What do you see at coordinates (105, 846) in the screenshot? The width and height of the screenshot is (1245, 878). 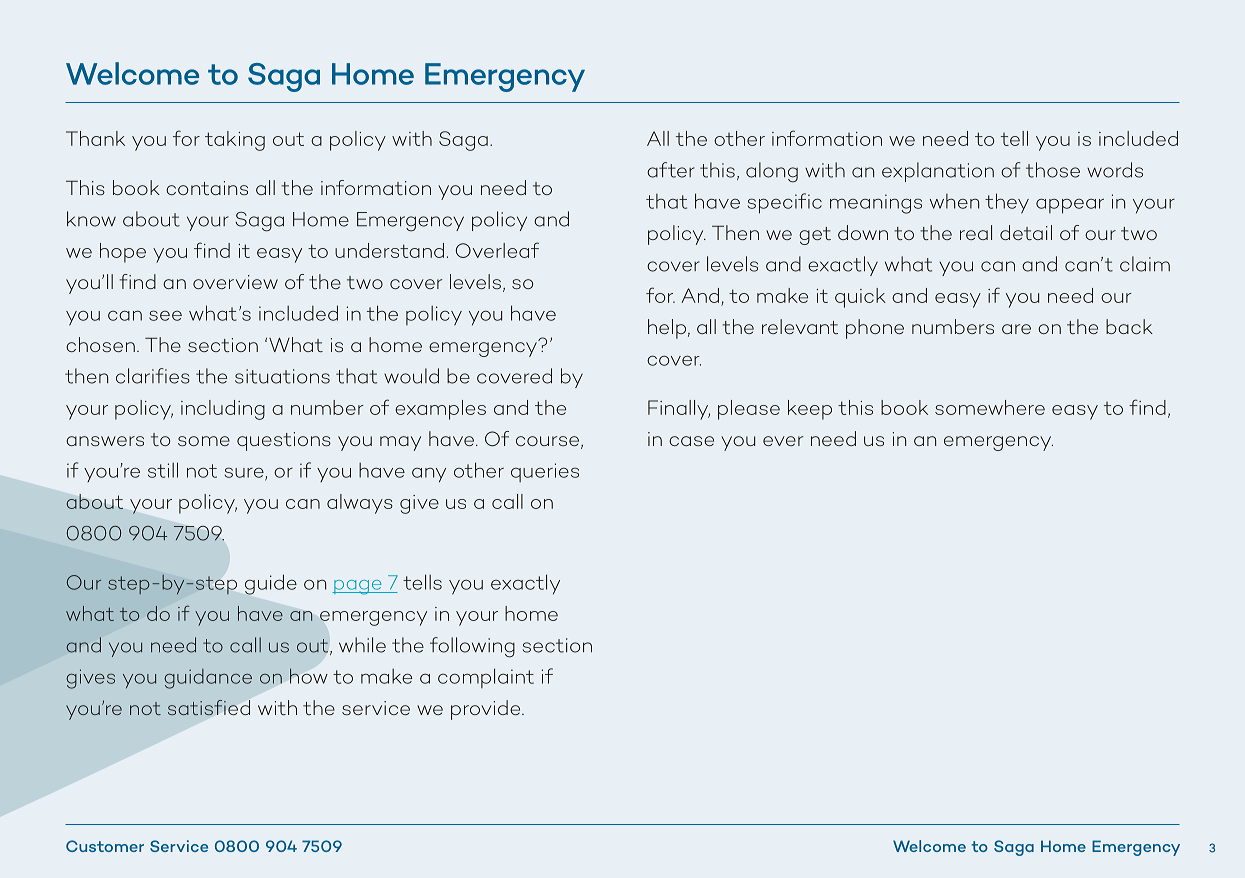 I see `Customer` at bounding box center [105, 846].
